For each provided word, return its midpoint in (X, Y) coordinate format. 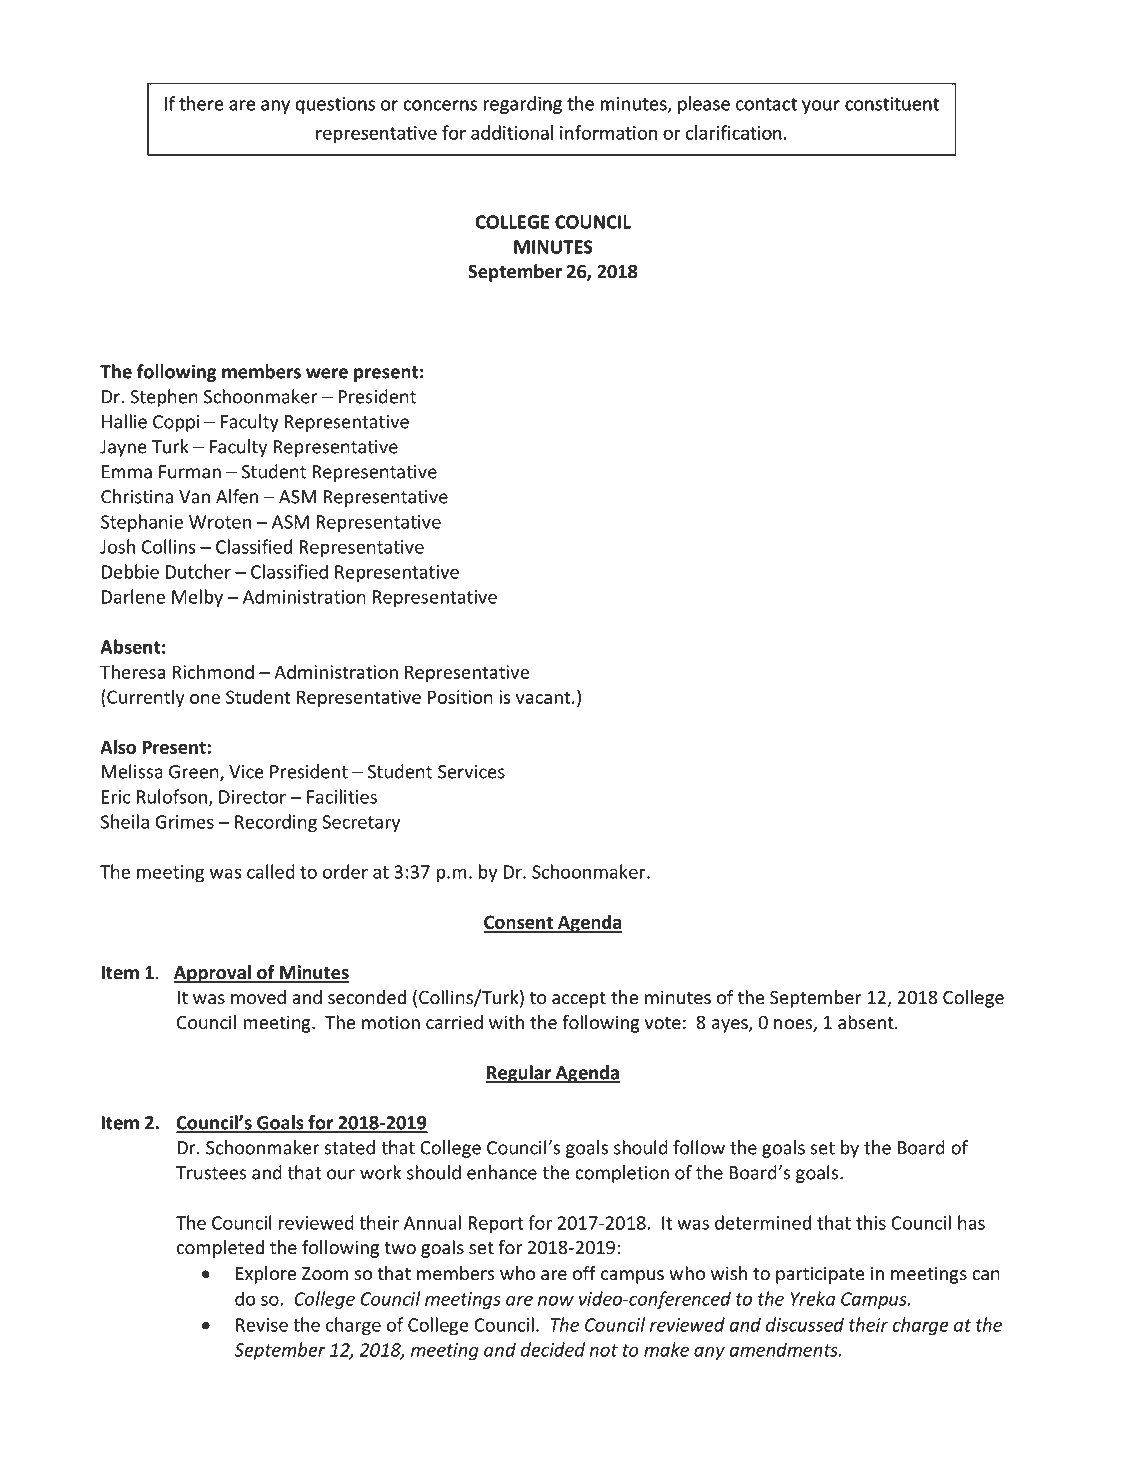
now (556, 1300)
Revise (262, 1325)
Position (460, 697)
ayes (731, 1026)
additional (512, 132)
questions (335, 105)
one (205, 699)
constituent (892, 104)
